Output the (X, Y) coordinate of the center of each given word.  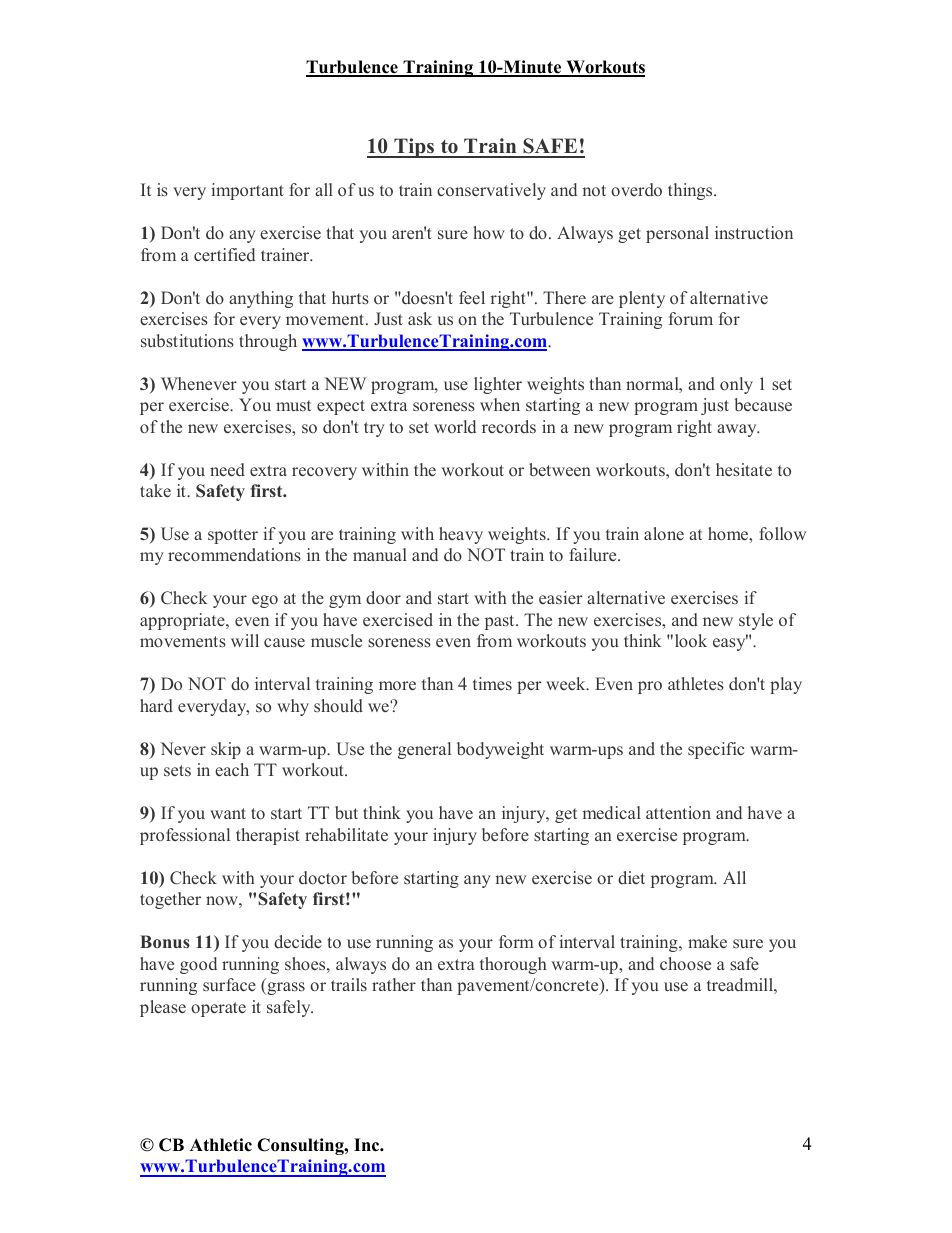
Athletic (221, 1145)
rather (394, 985)
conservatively (491, 191)
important (247, 191)
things (691, 191)
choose (685, 963)
